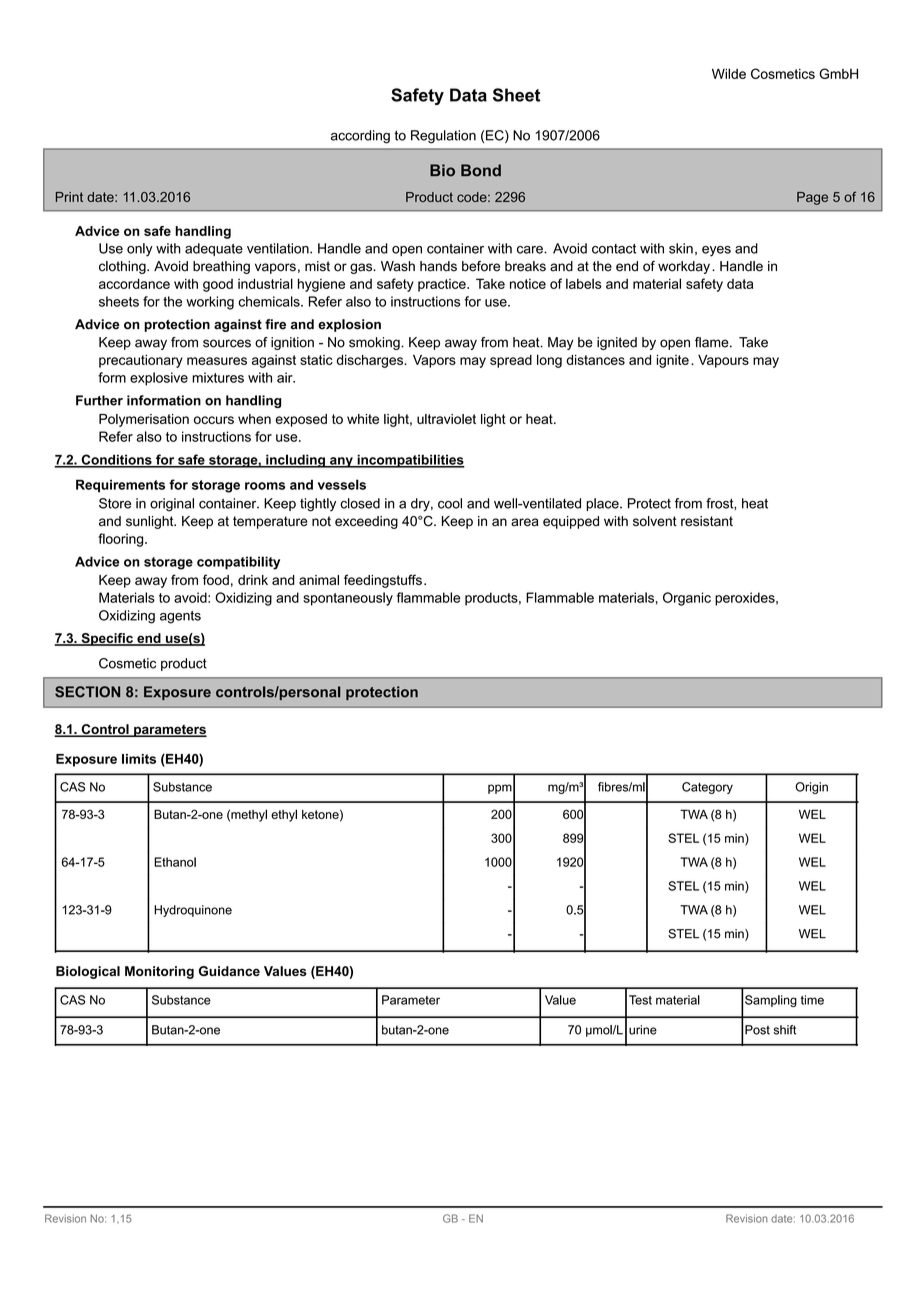 This screenshot has height=1307, width=924. I want to click on flooring, so click(122, 540).
